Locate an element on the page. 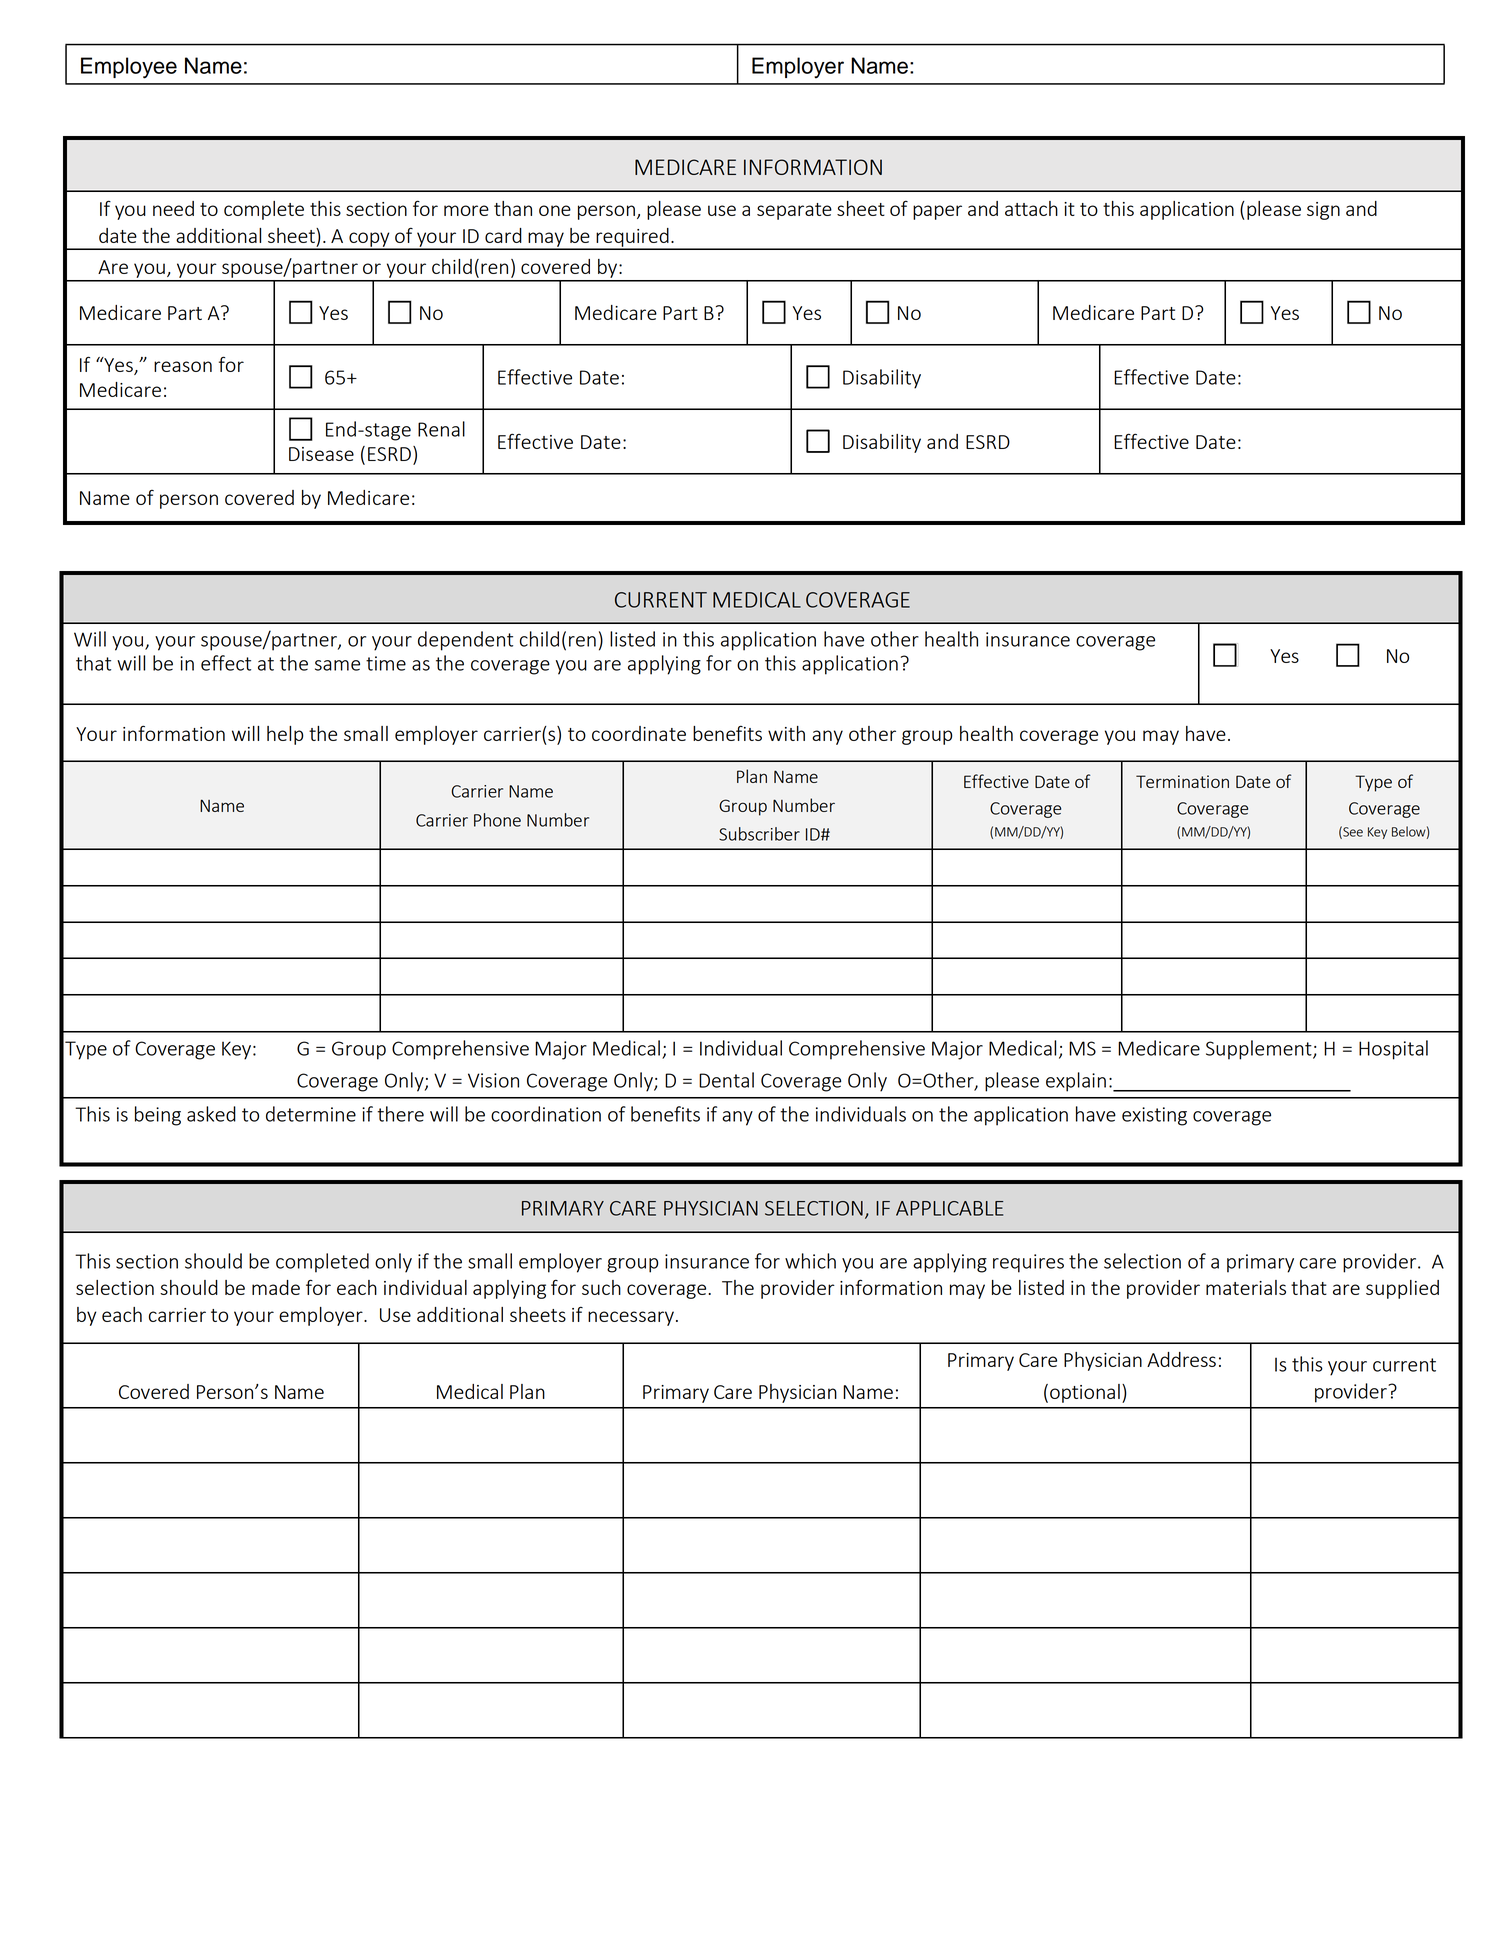  with is located at coordinates (786, 733).
